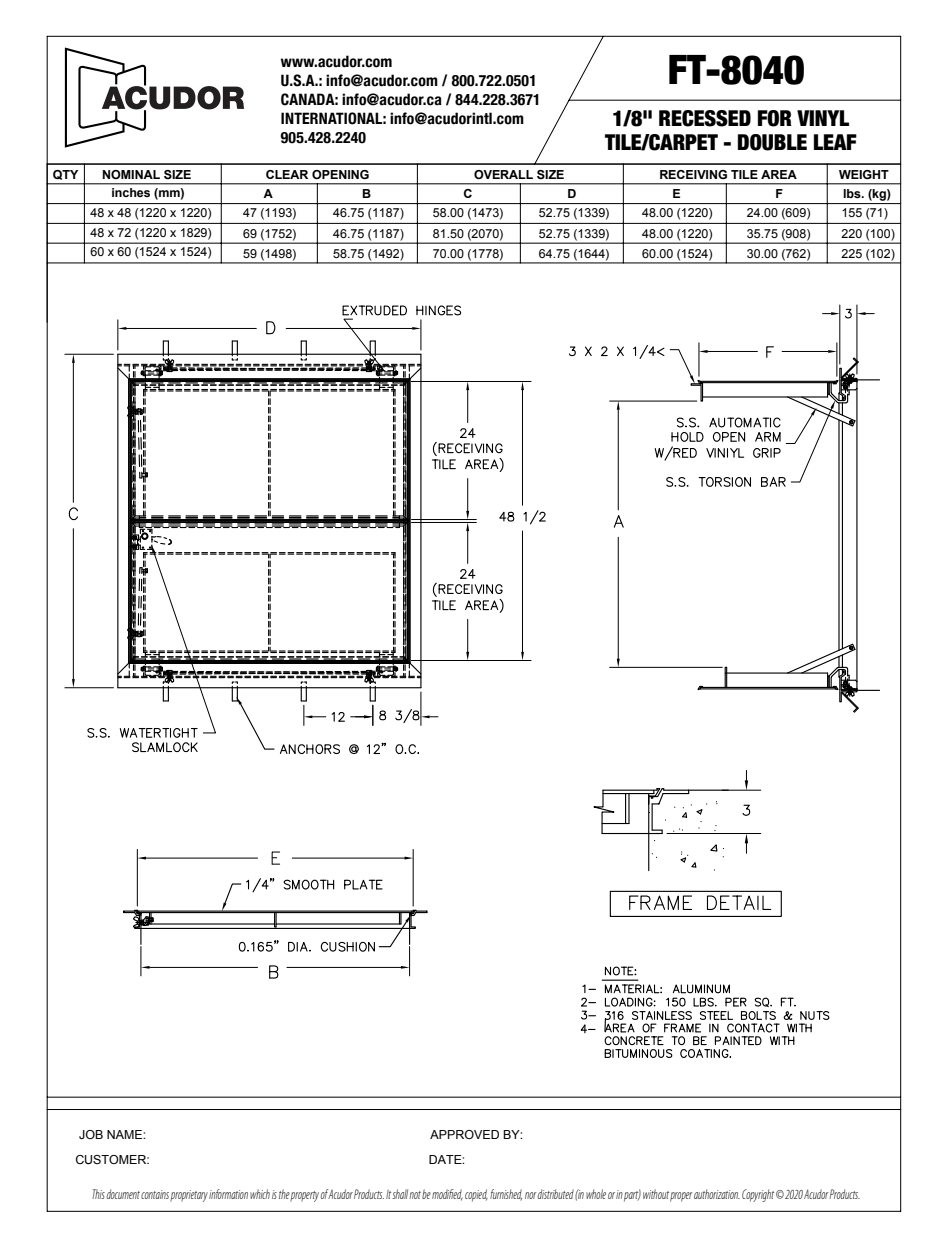 The width and height of the image is (952, 1233). I want to click on OVERALL, so click(503, 174).
